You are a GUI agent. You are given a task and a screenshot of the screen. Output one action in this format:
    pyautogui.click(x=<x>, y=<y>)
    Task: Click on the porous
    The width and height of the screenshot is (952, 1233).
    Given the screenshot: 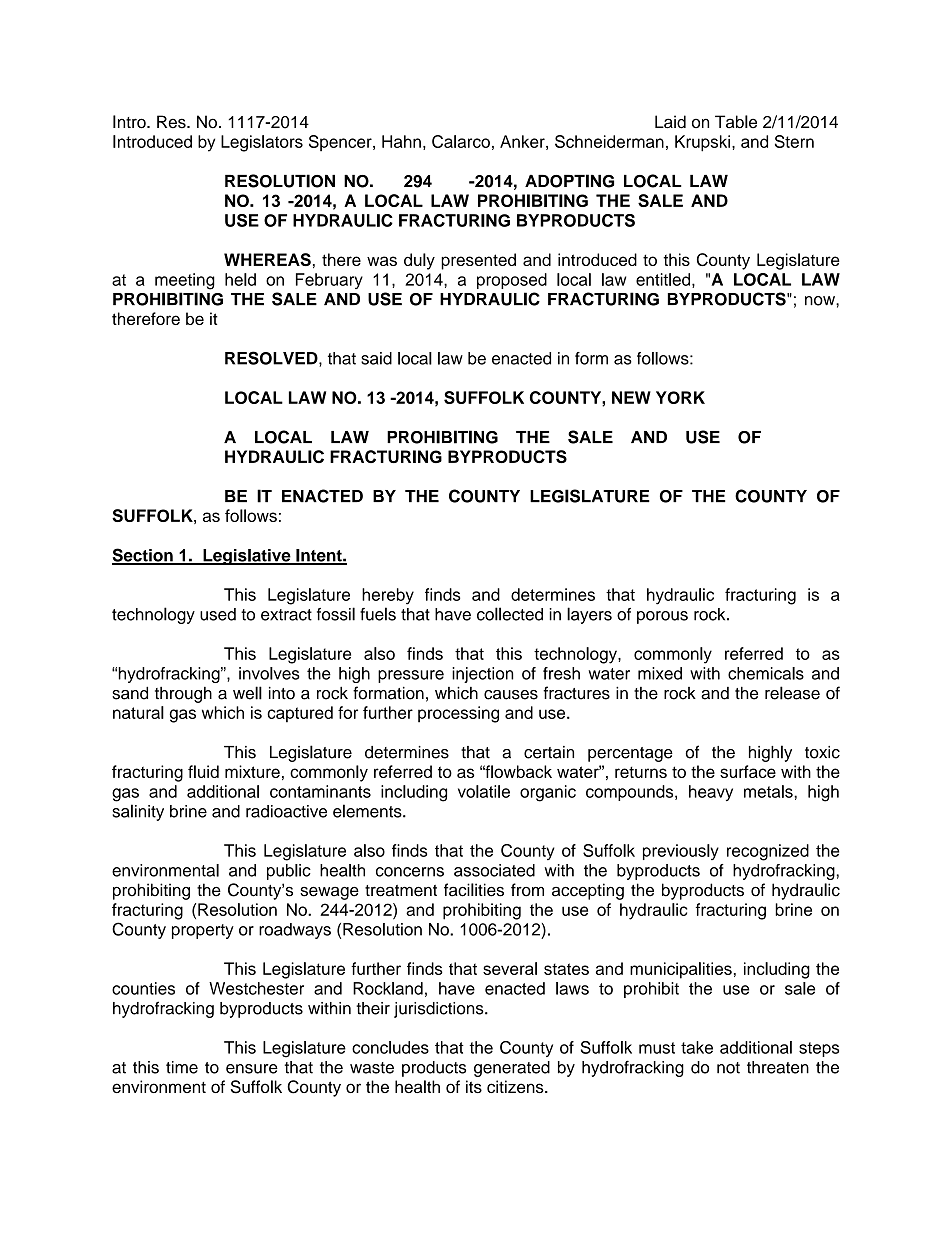 What is the action you would take?
    pyautogui.click(x=662, y=617)
